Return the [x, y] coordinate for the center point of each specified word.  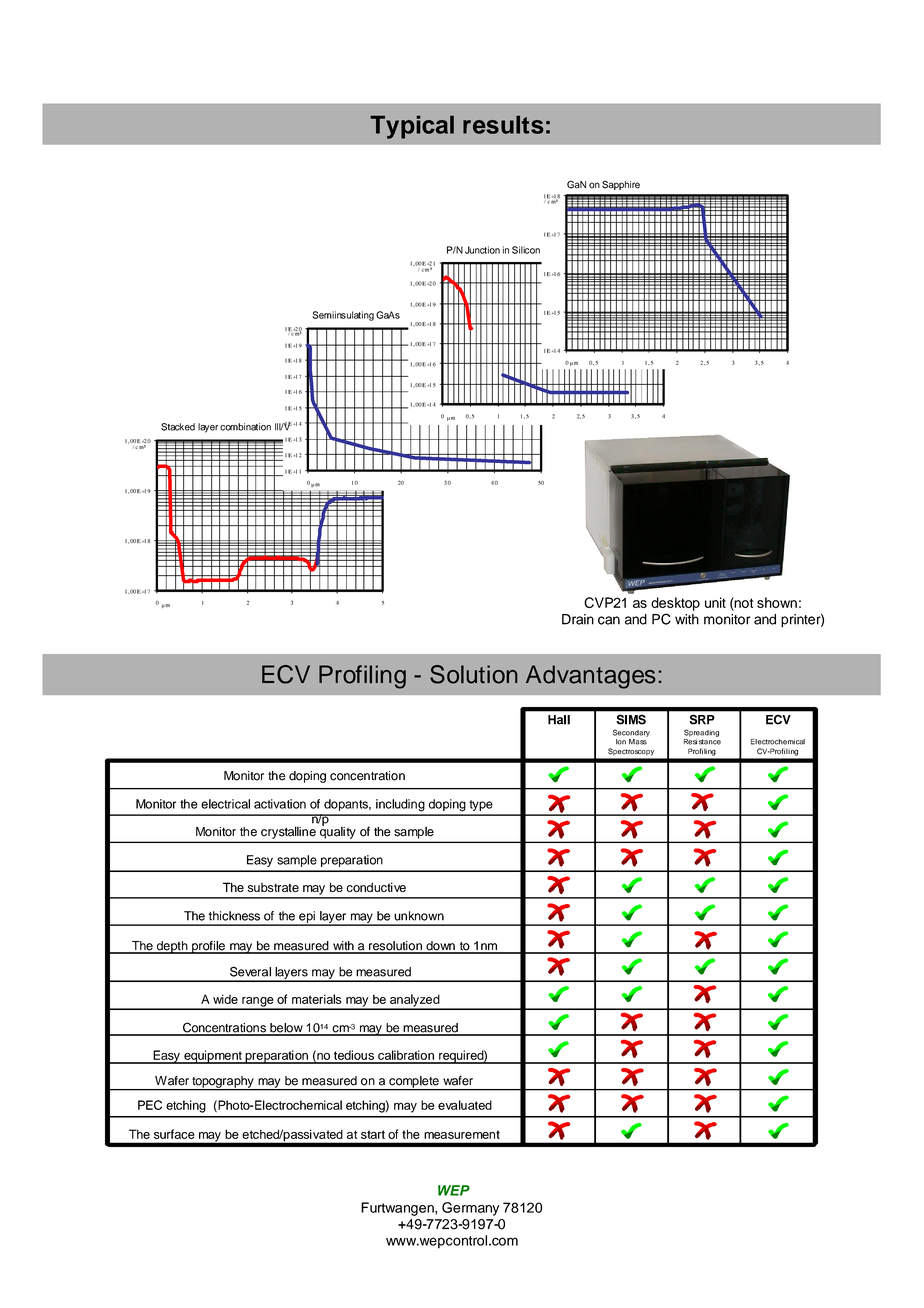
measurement [462, 1134]
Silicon [526, 250]
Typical [412, 127]
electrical [225, 804]
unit [715, 602]
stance [710, 742]
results [503, 125]
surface [174, 1134]
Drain [578, 619]
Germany [470, 1209]
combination [245, 427]
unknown [419, 916]
